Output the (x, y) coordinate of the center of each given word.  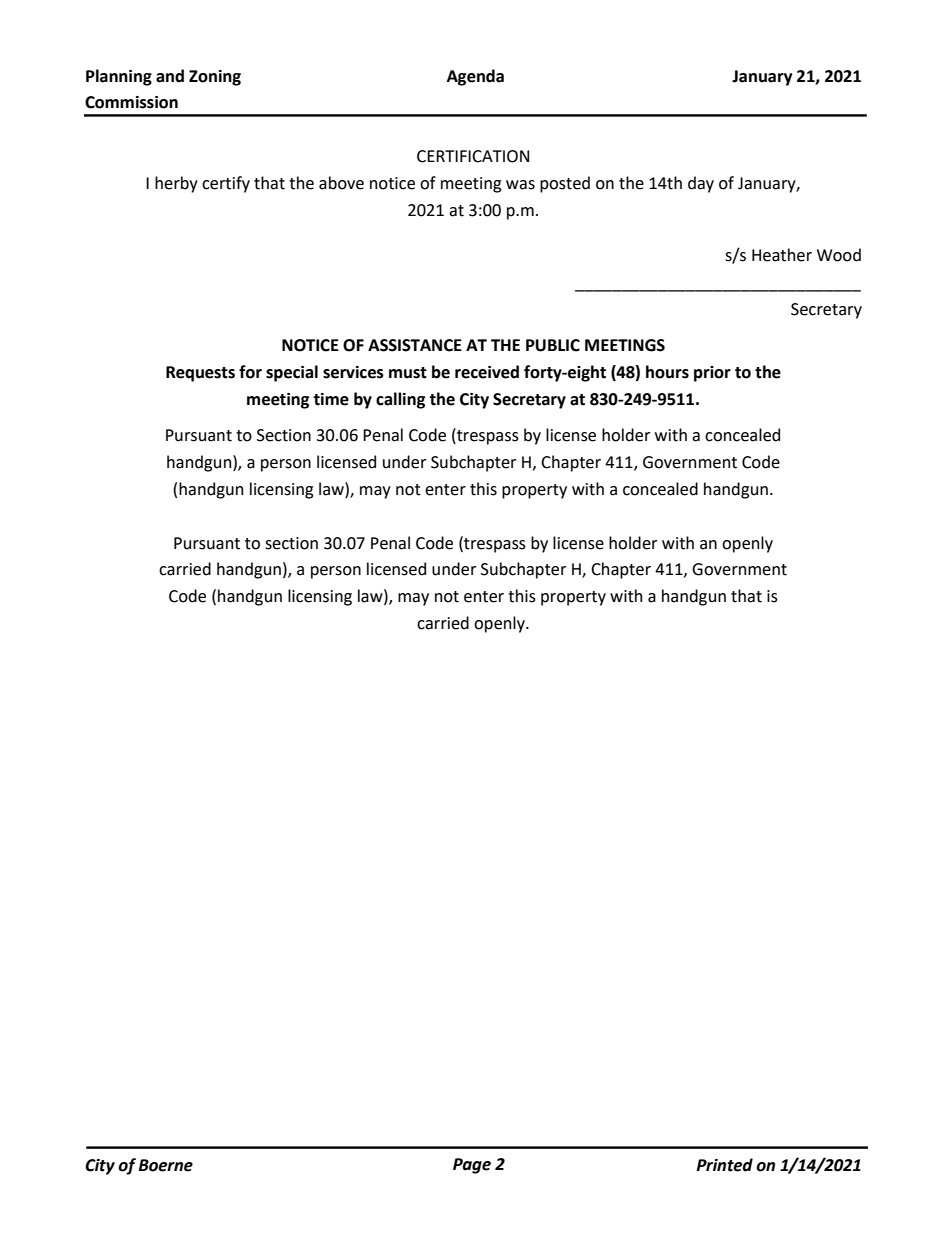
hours (667, 372)
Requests (200, 374)
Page (472, 1166)
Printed (724, 1165)
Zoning (215, 78)
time (331, 399)
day (701, 184)
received (487, 372)
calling (400, 400)
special (292, 373)
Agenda (475, 77)
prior (712, 374)
